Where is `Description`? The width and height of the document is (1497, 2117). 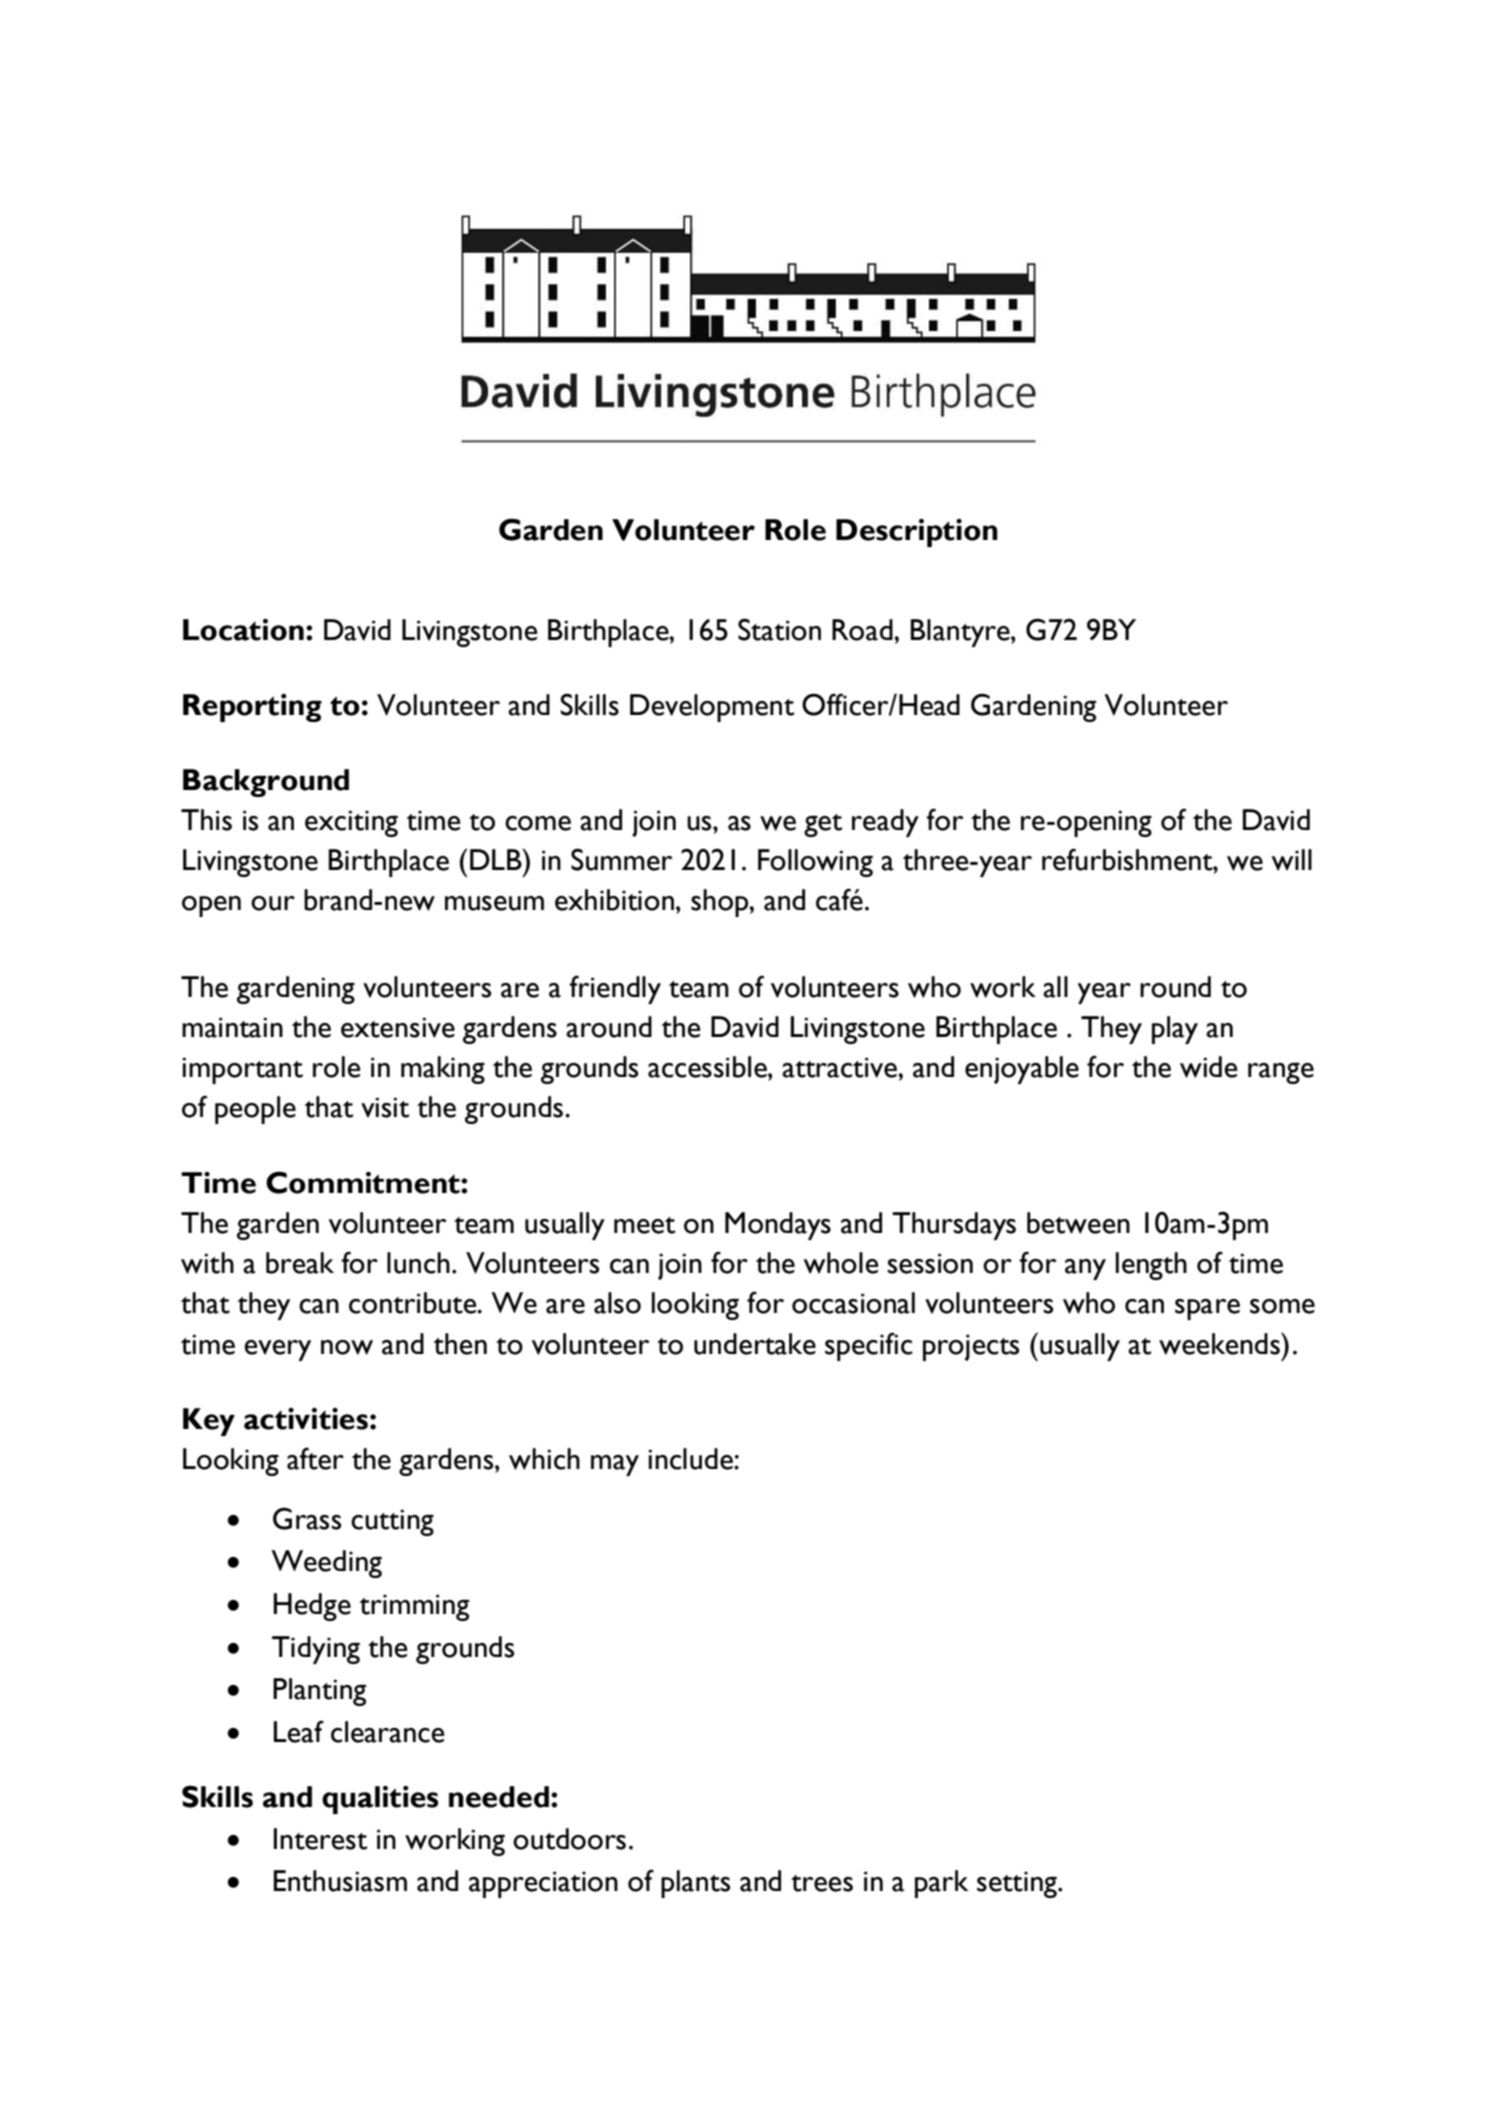
Description is located at coordinates (917, 533).
